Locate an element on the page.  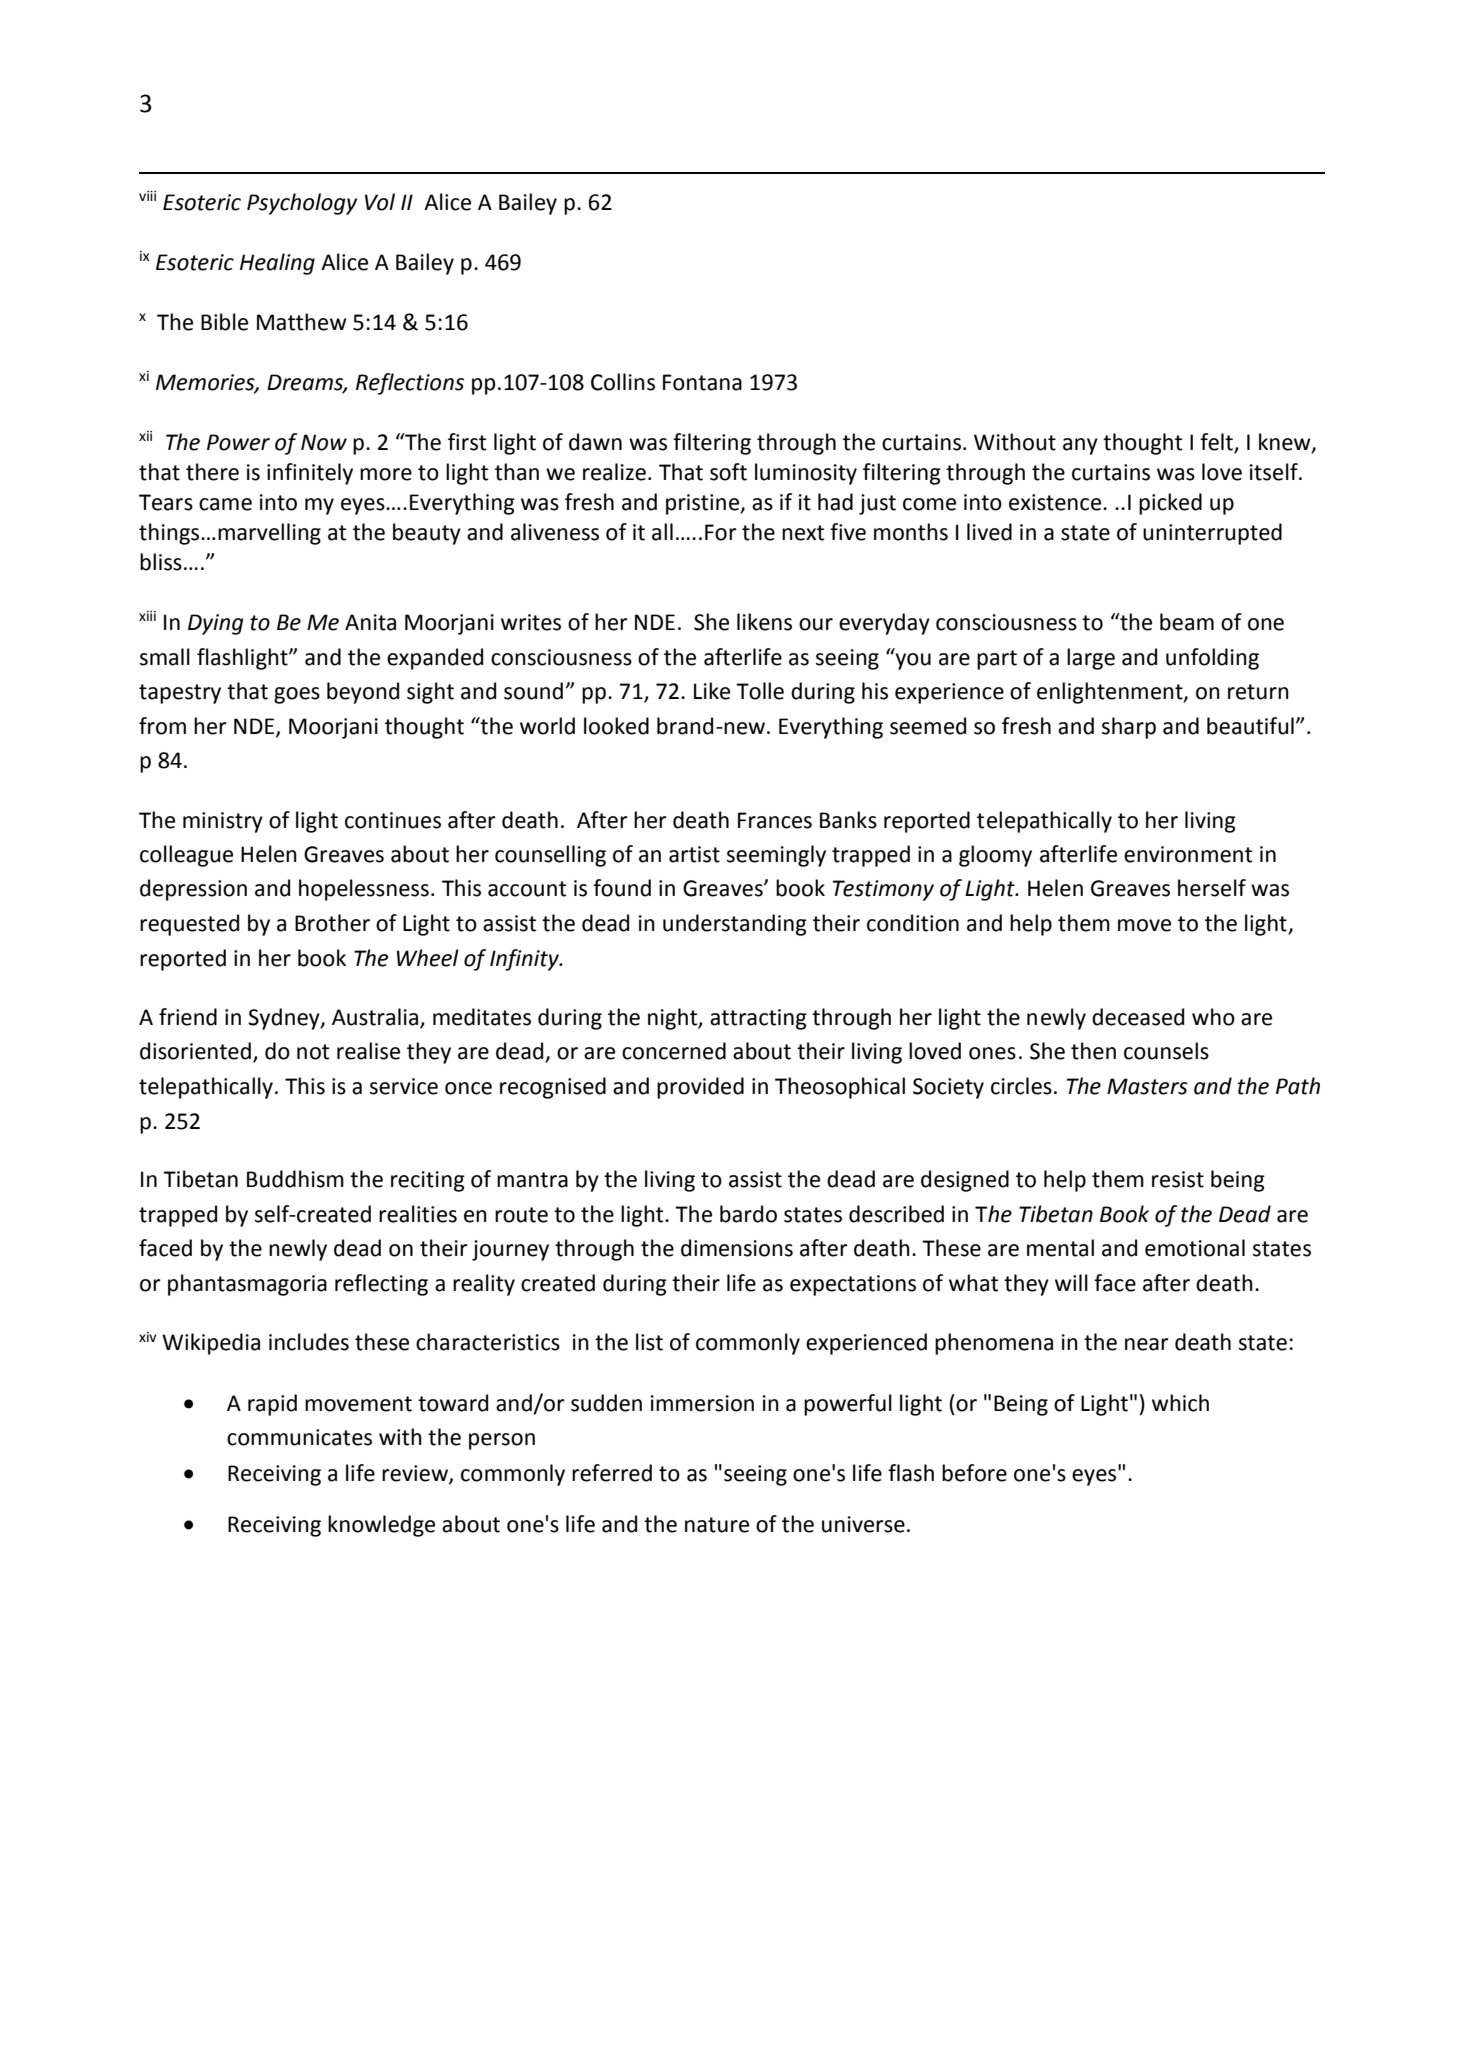
communicates is located at coordinates (299, 1437).
